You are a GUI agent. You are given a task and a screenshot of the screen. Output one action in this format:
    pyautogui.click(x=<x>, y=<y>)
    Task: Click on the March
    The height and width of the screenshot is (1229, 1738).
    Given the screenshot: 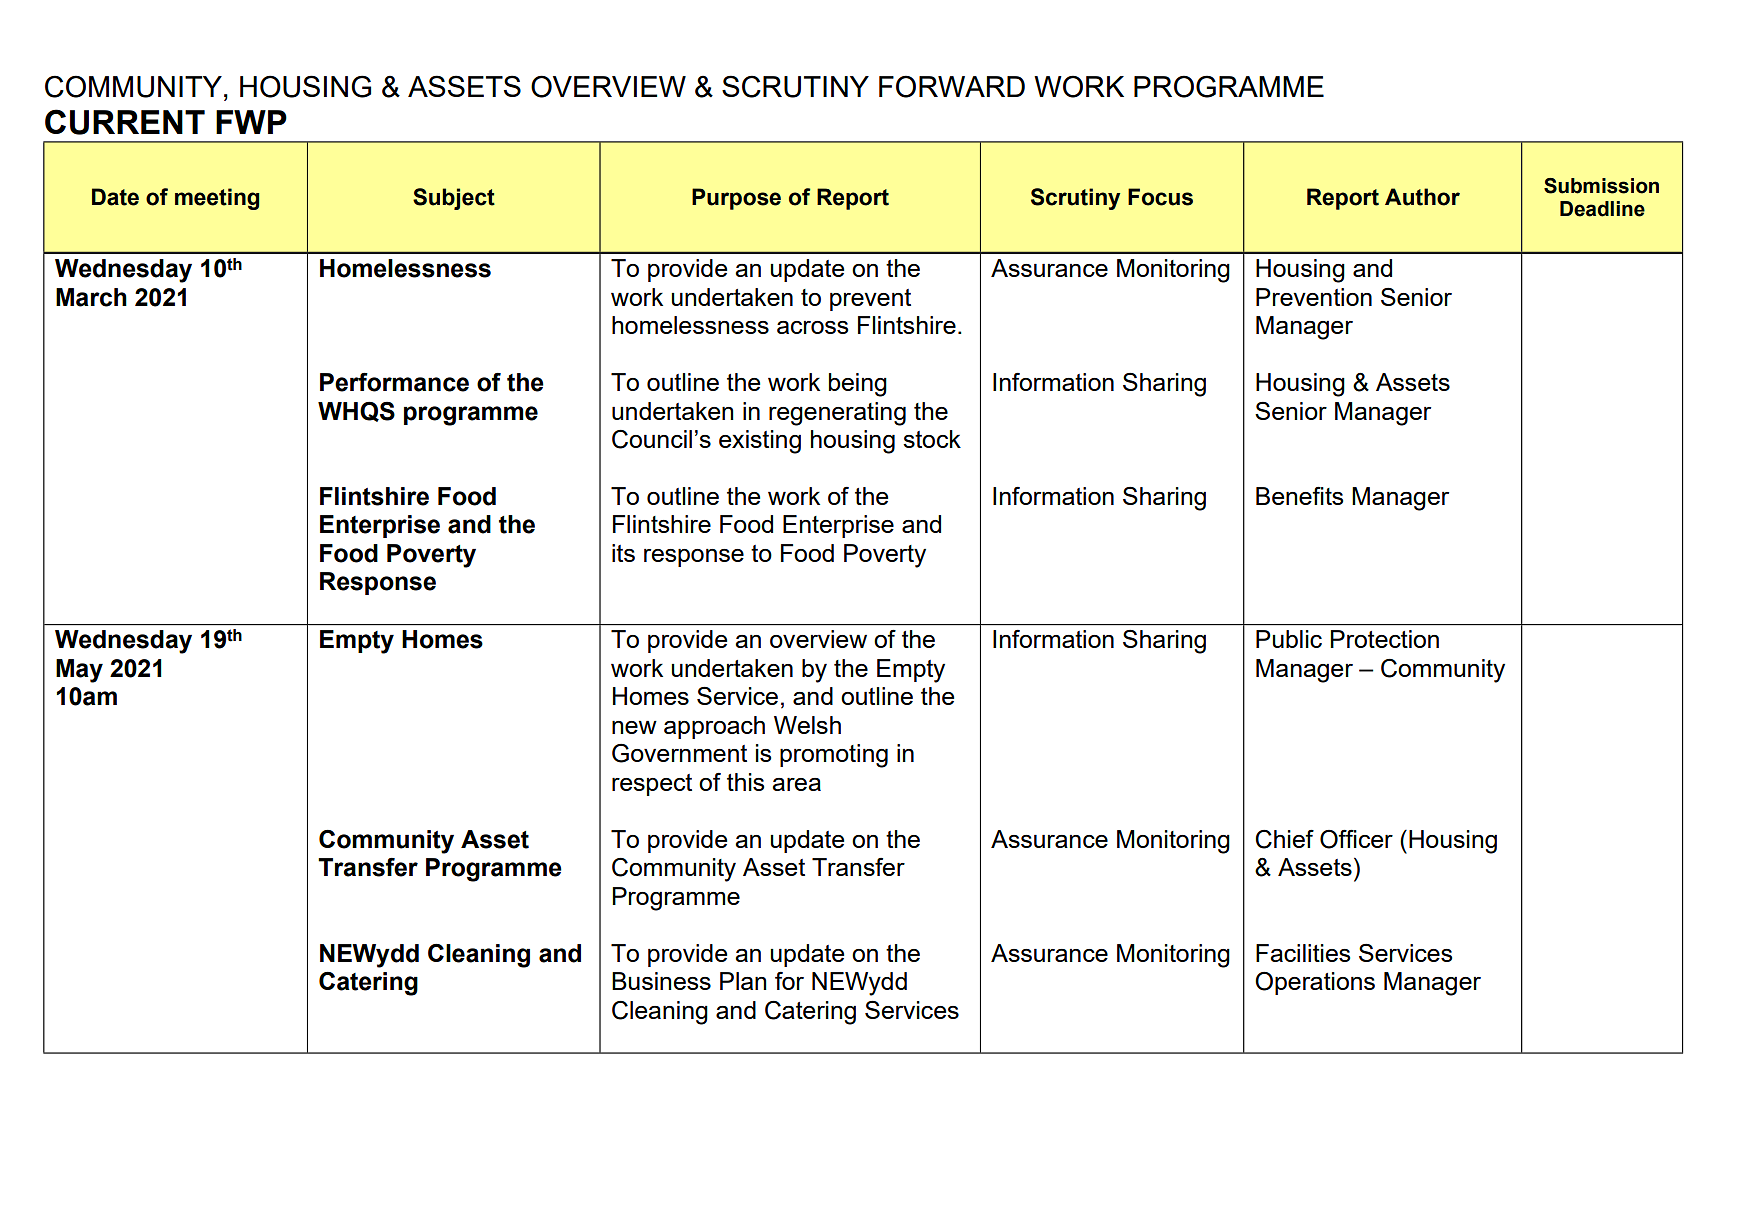 What is the action you would take?
    pyautogui.click(x=91, y=297)
